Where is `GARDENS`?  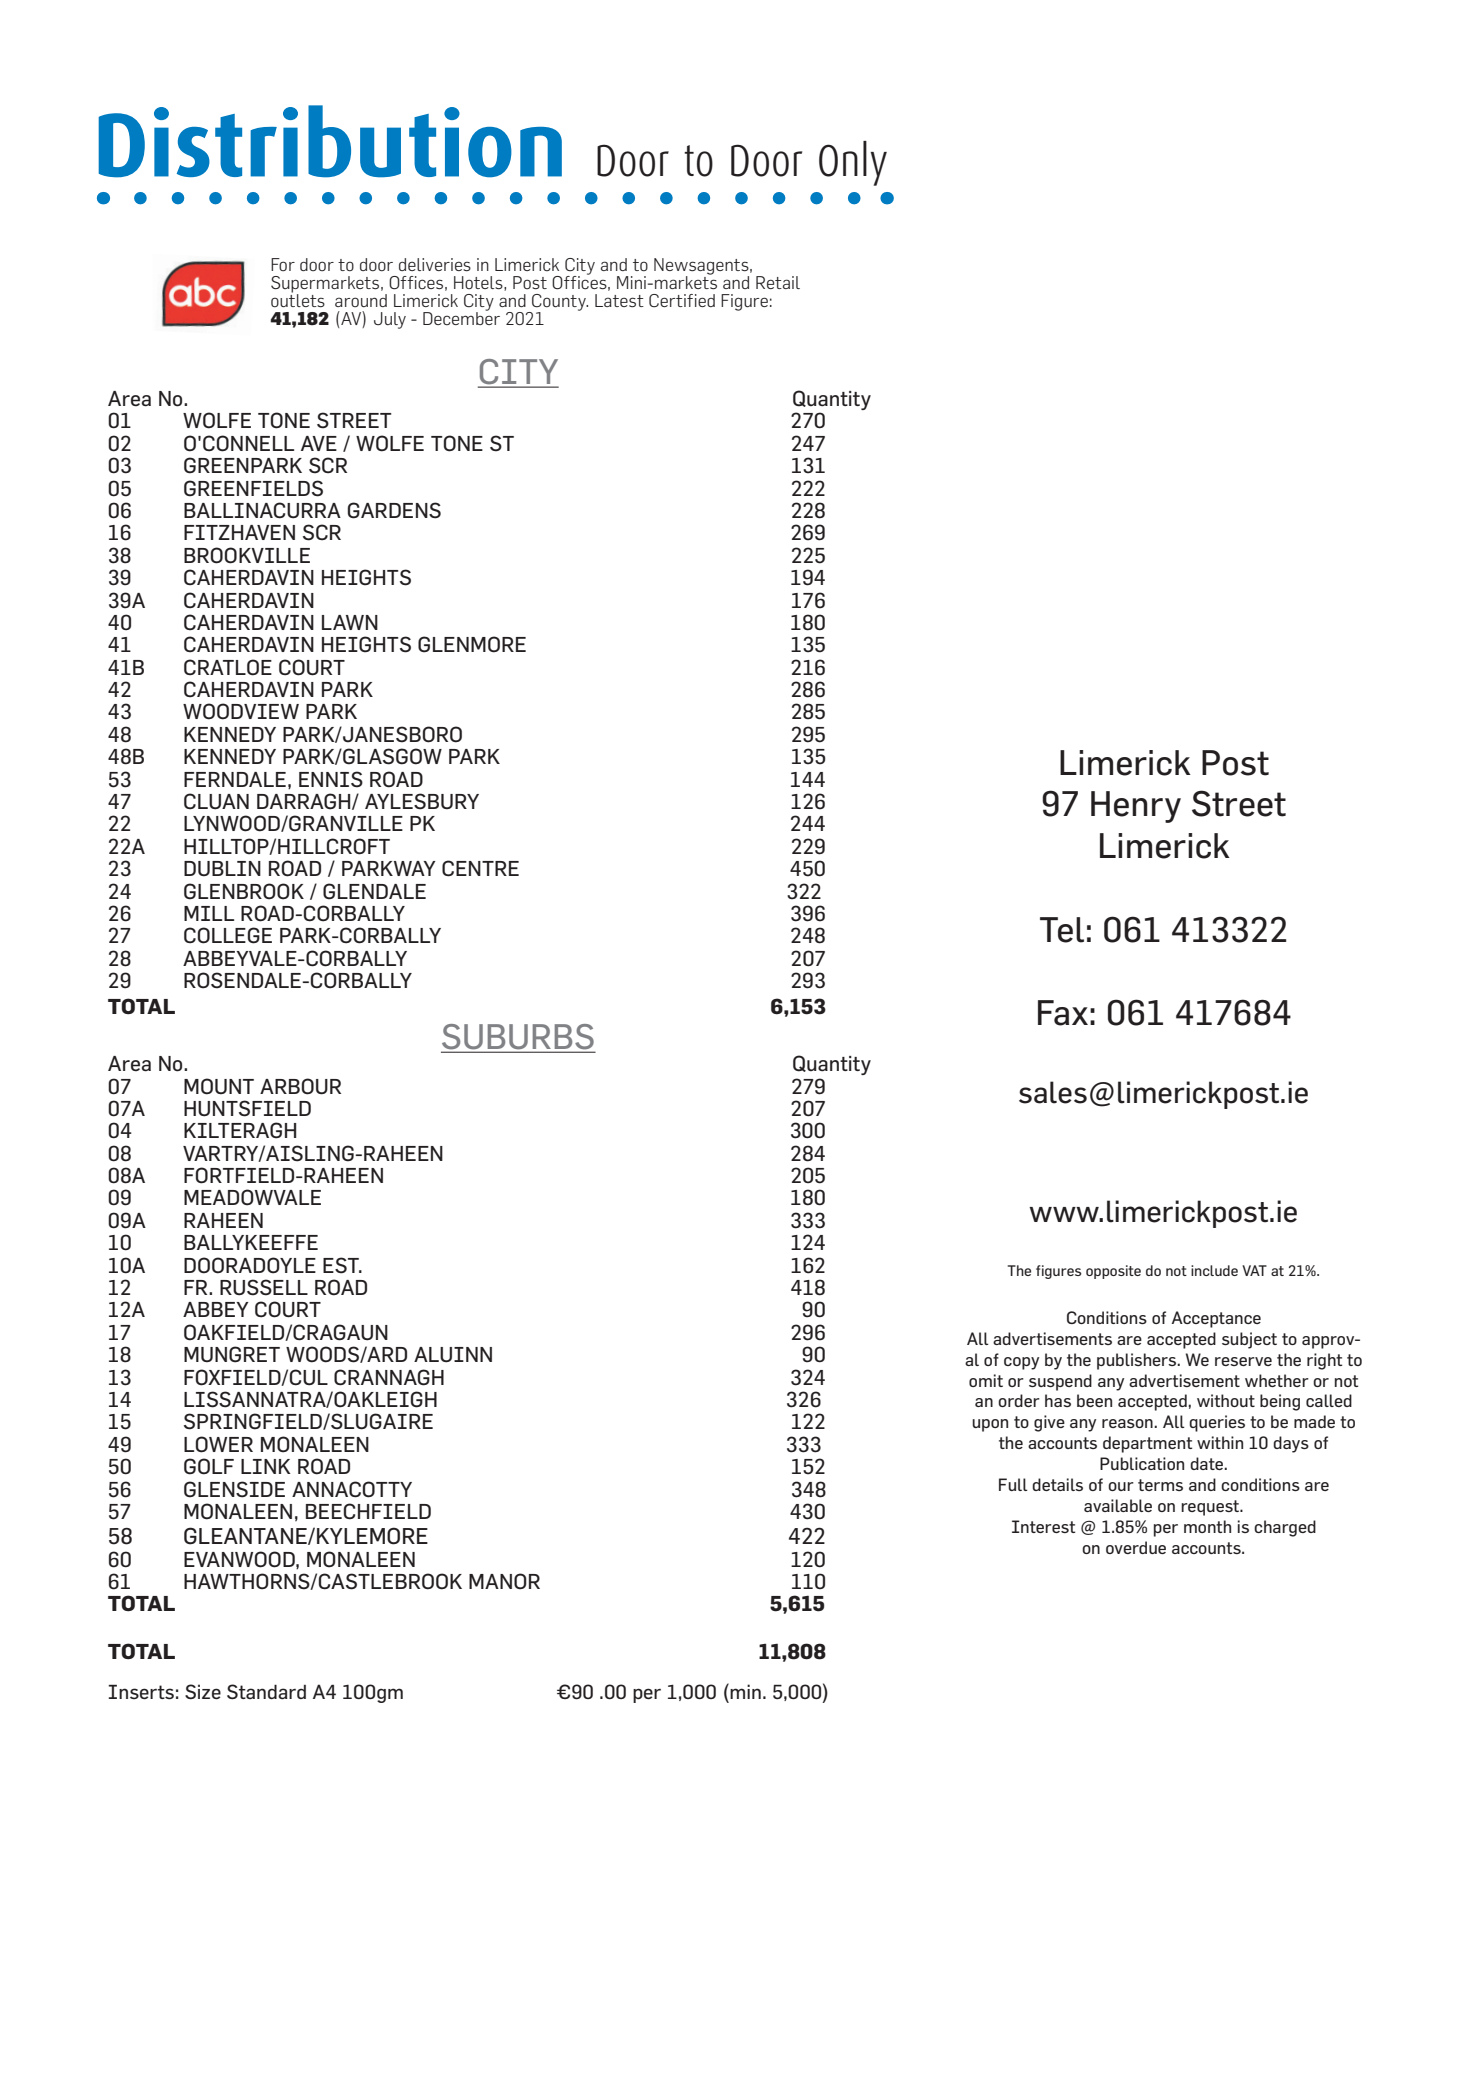
GARDENS is located at coordinates (394, 510).
